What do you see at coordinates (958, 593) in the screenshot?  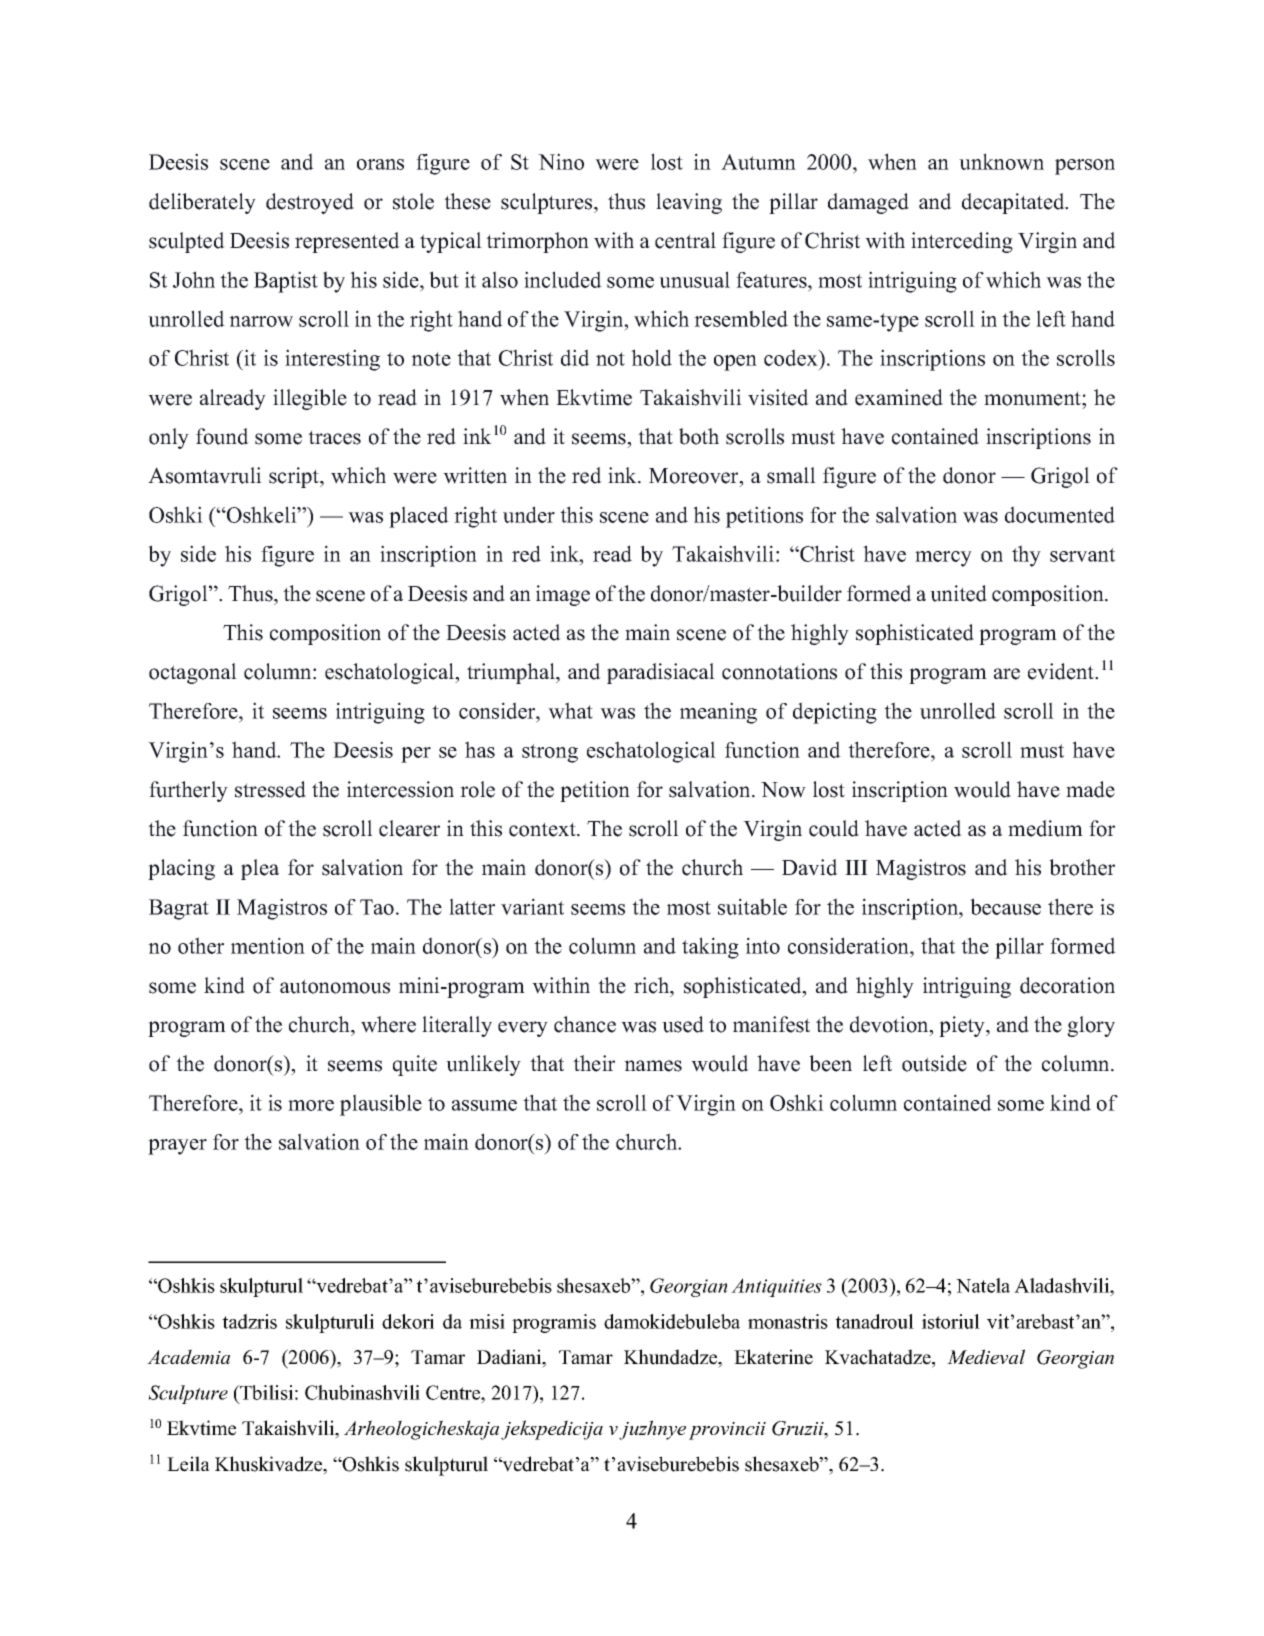 I see `united` at bounding box center [958, 593].
